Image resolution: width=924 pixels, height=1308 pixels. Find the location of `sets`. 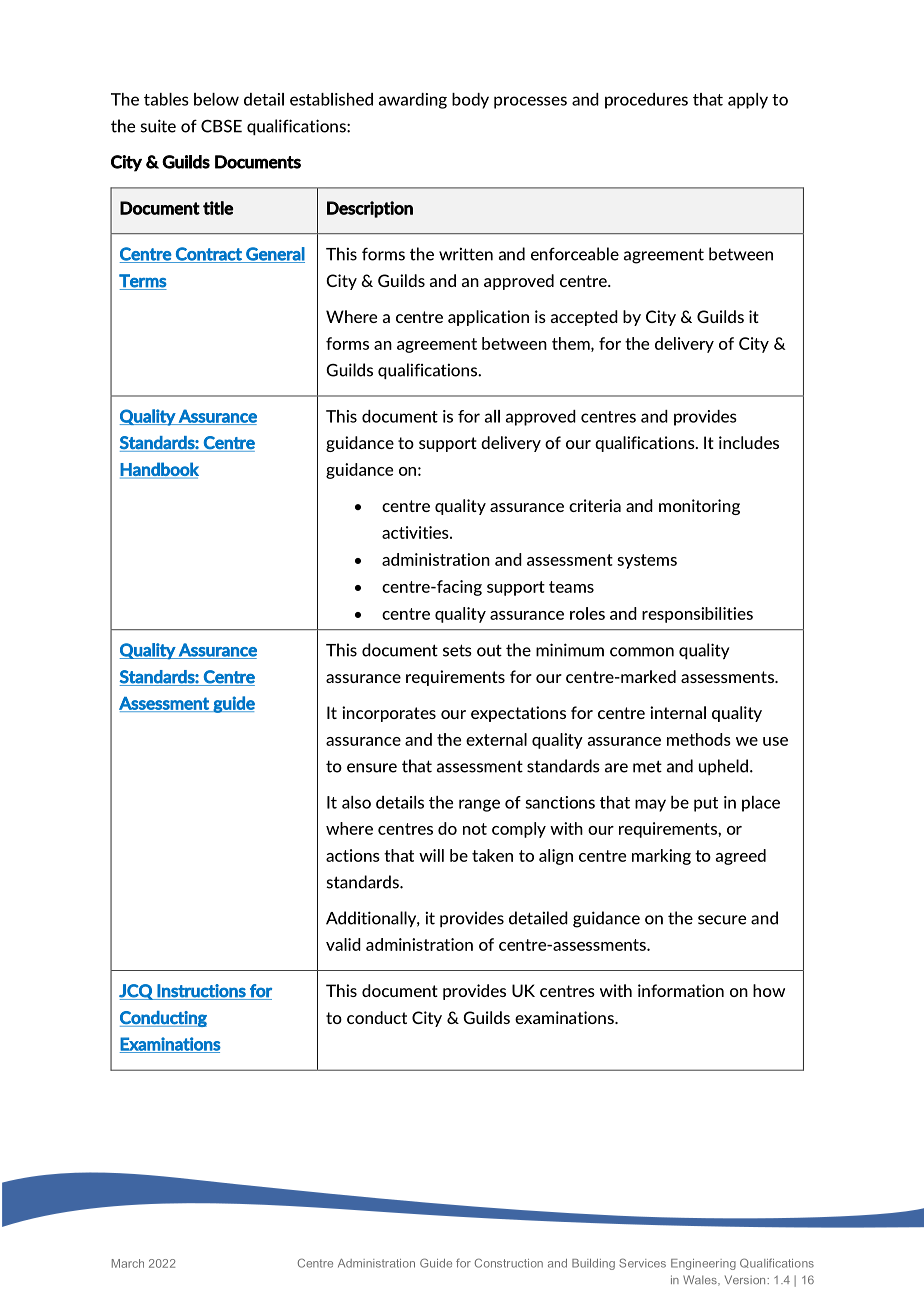

sets is located at coordinates (457, 650).
